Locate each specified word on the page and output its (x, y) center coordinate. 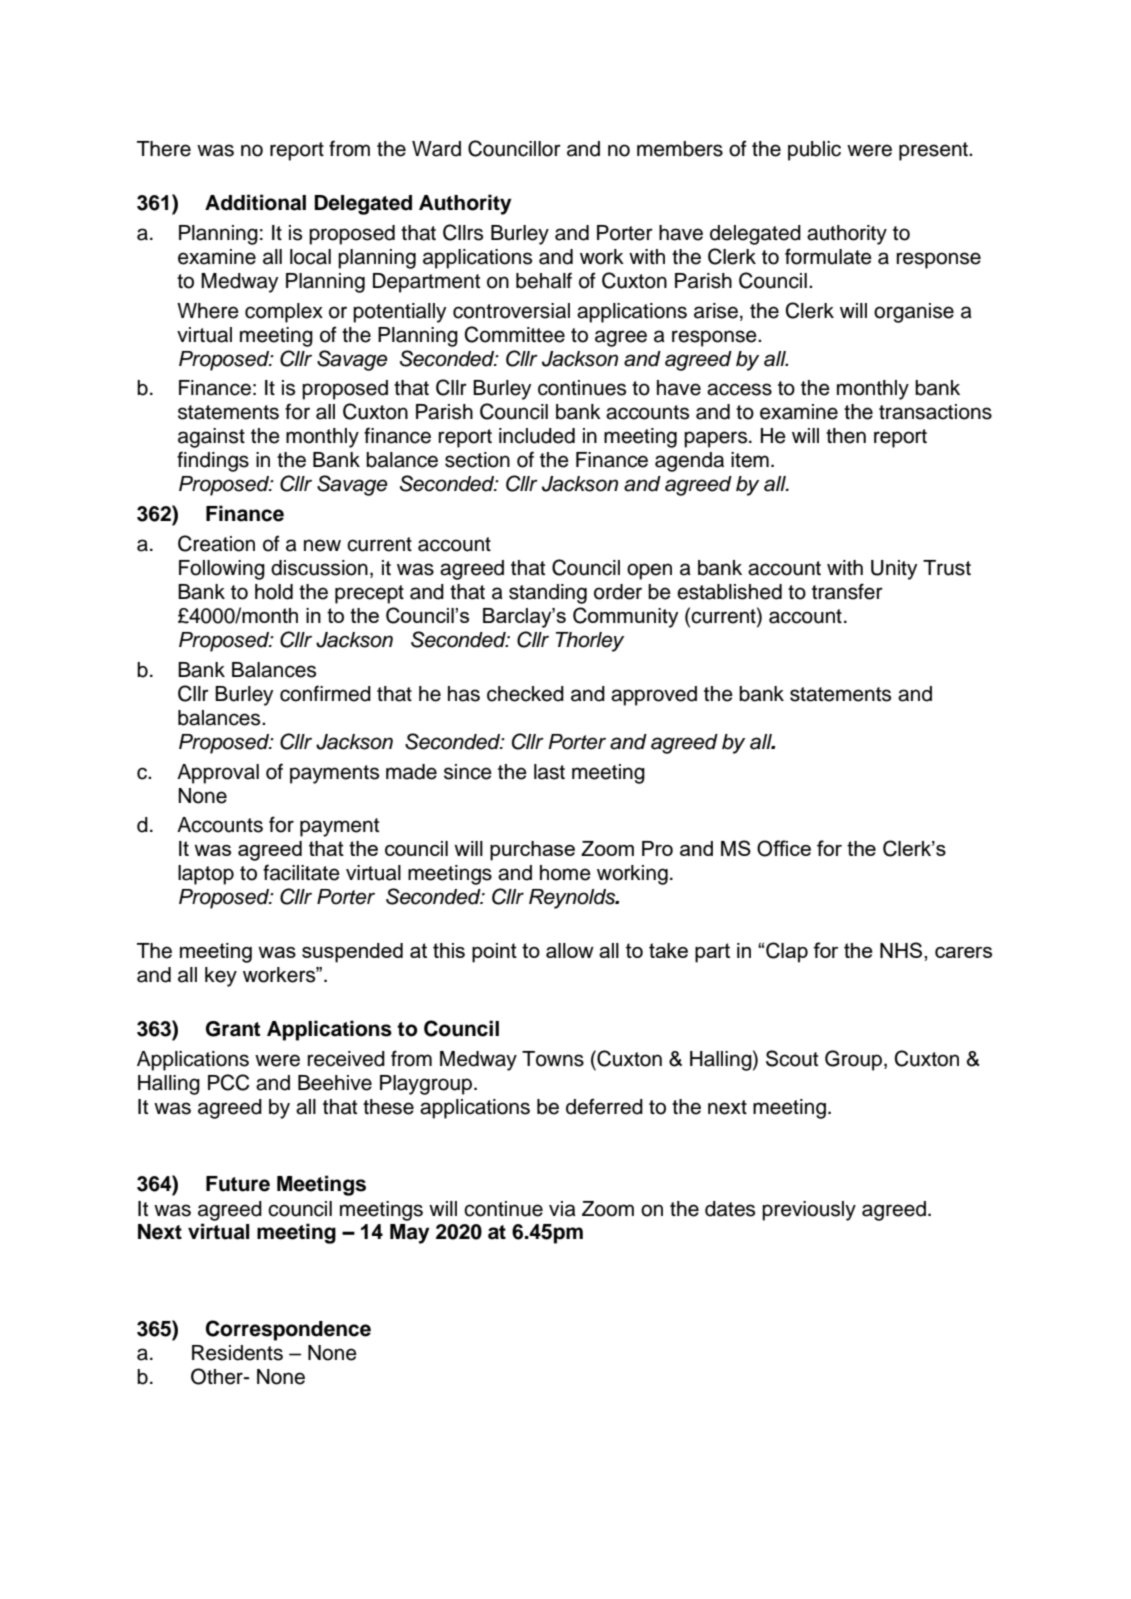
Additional (255, 202)
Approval (218, 774)
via (562, 1209)
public (814, 151)
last (549, 772)
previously (809, 1211)
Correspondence (288, 1330)
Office (784, 848)
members (680, 149)
